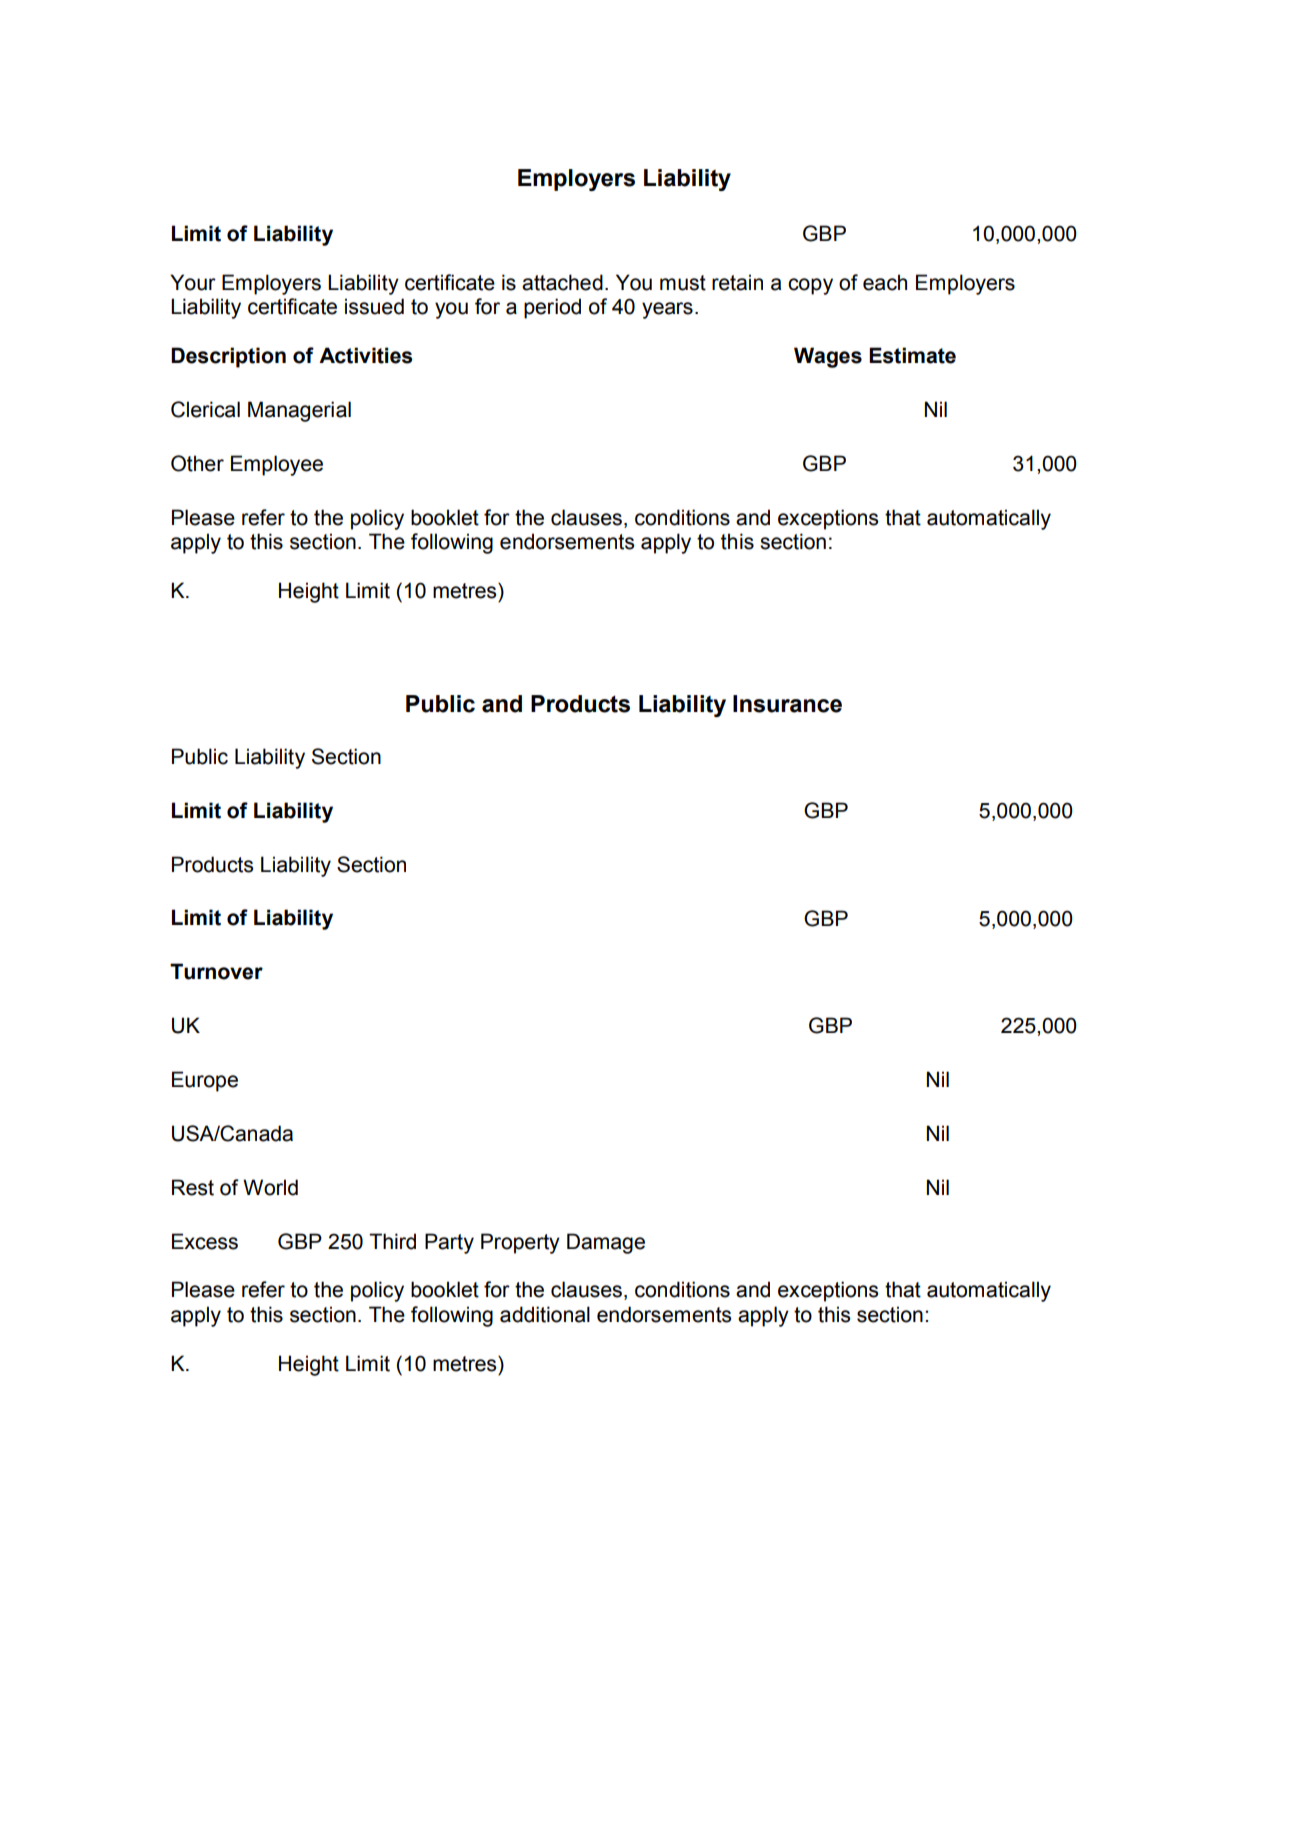 This screenshot has width=1305, height=1846. What do you see at coordinates (606, 1243) in the screenshot?
I see `Damage` at bounding box center [606, 1243].
